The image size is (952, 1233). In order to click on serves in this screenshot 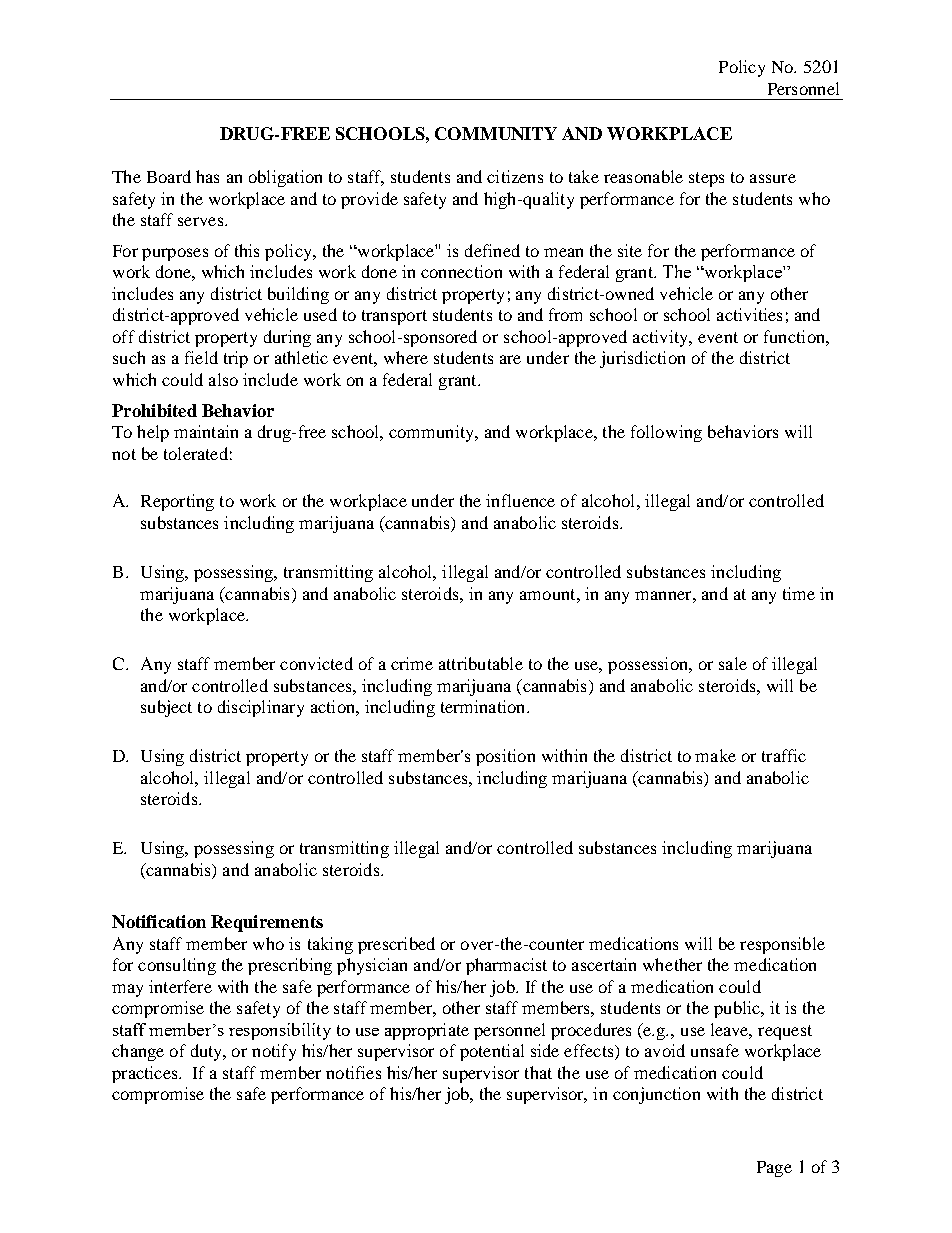, I will do `click(202, 221)`.
